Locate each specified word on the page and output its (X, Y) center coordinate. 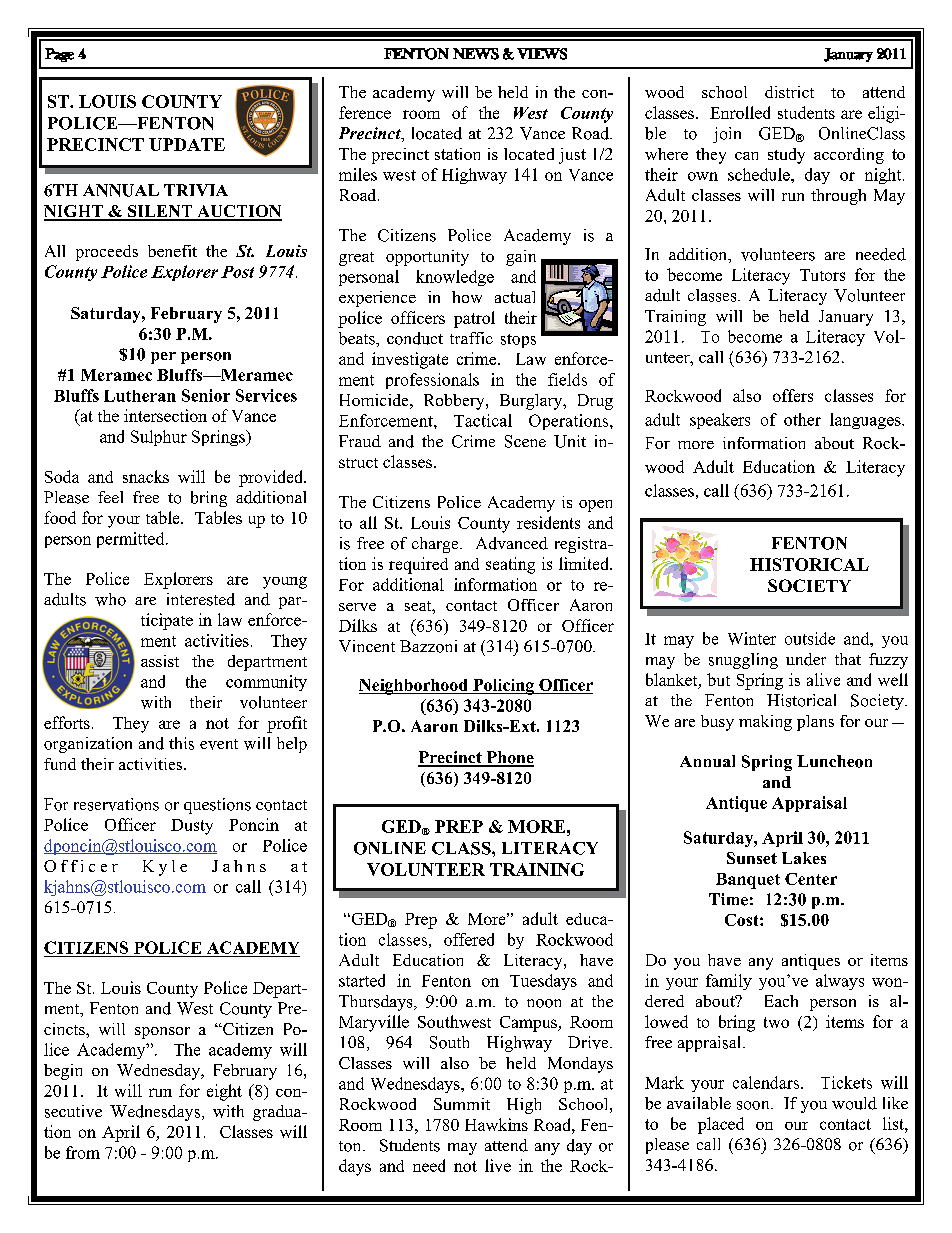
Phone (509, 758)
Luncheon (834, 761)
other (802, 419)
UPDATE (187, 144)
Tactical (483, 420)
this (181, 743)
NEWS (476, 54)
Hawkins (496, 1124)
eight (224, 1092)
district (789, 92)
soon (754, 1105)
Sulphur (159, 438)
